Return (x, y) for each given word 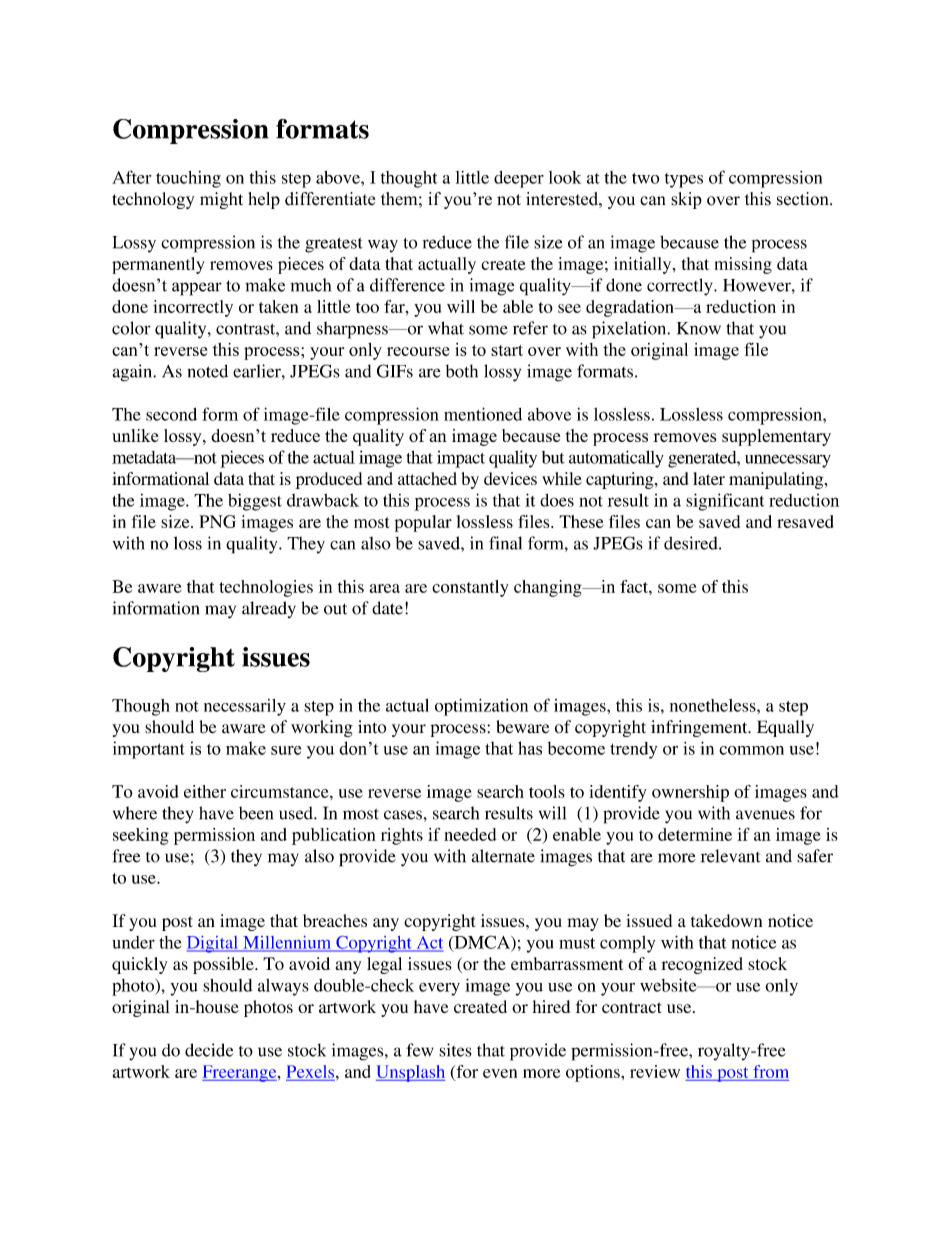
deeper (519, 179)
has (530, 748)
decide (209, 1050)
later (709, 478)
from (771, 1071)
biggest (255, 502)
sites (455, 1050)
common (751, 750)
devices (510, 478)
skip (686, 200)
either (205, 791)
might (221, 200)
